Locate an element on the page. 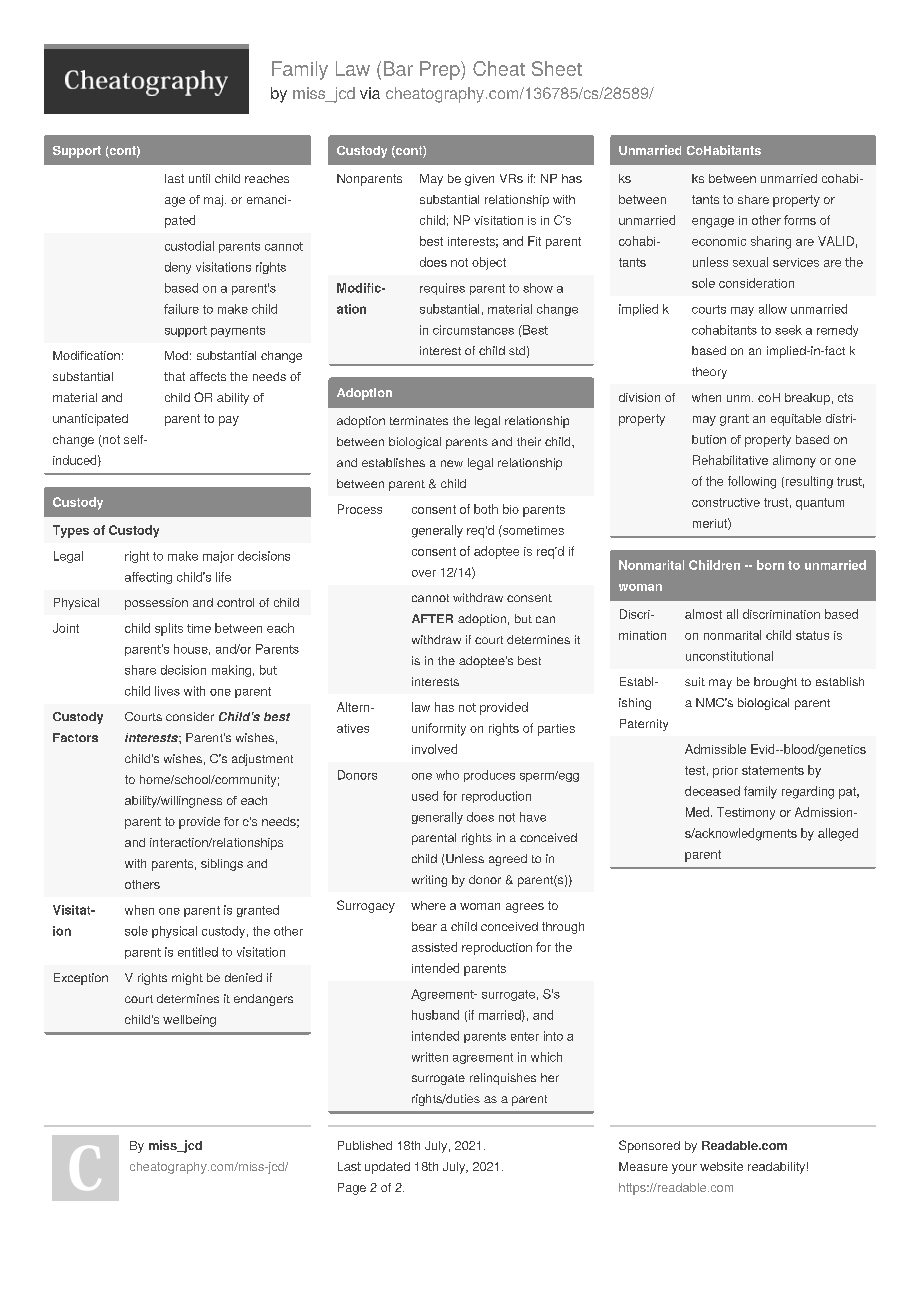  following is located at coordinates (752, 482).
